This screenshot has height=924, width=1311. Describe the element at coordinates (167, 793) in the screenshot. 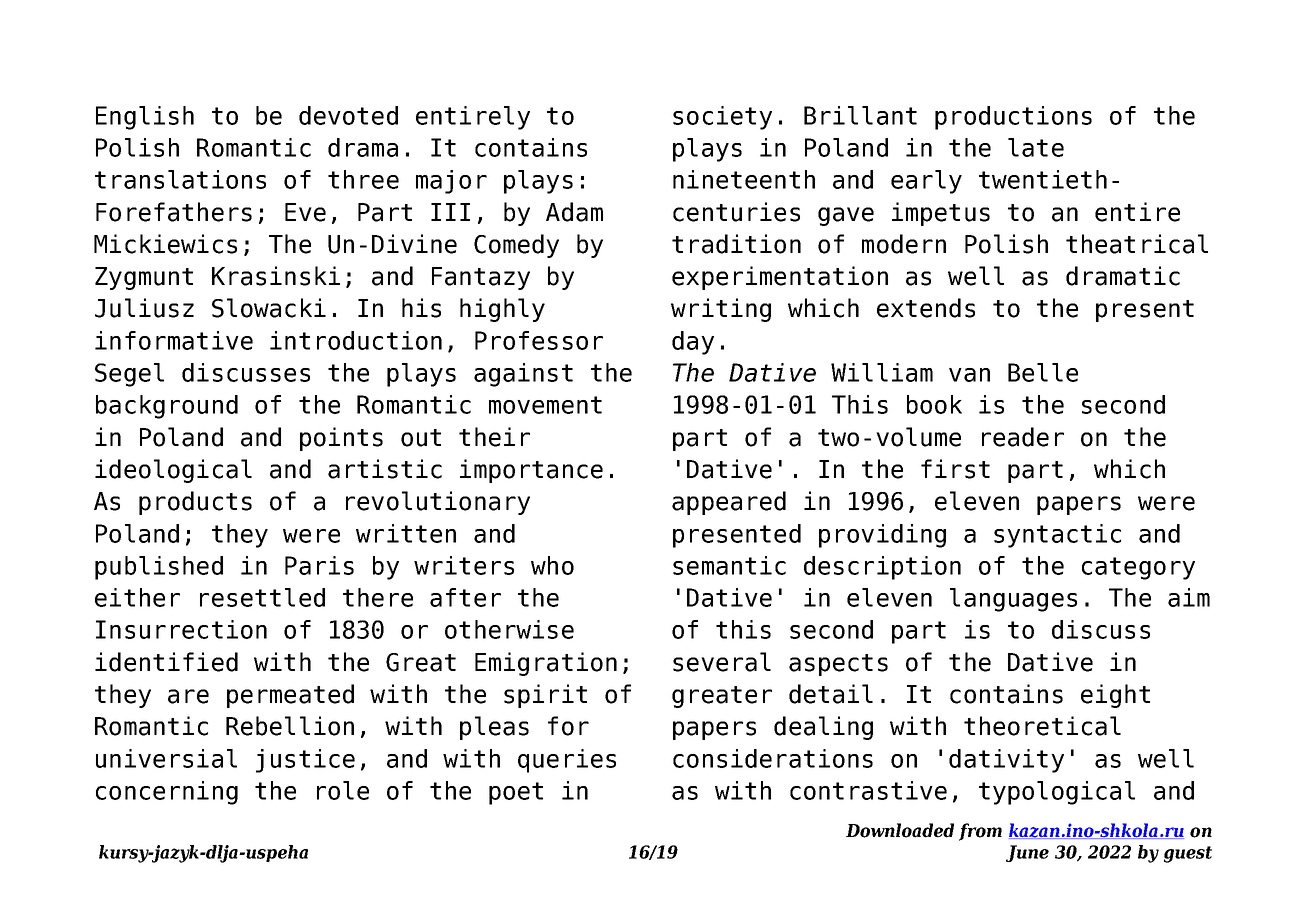

I see `concerning` at that location.
